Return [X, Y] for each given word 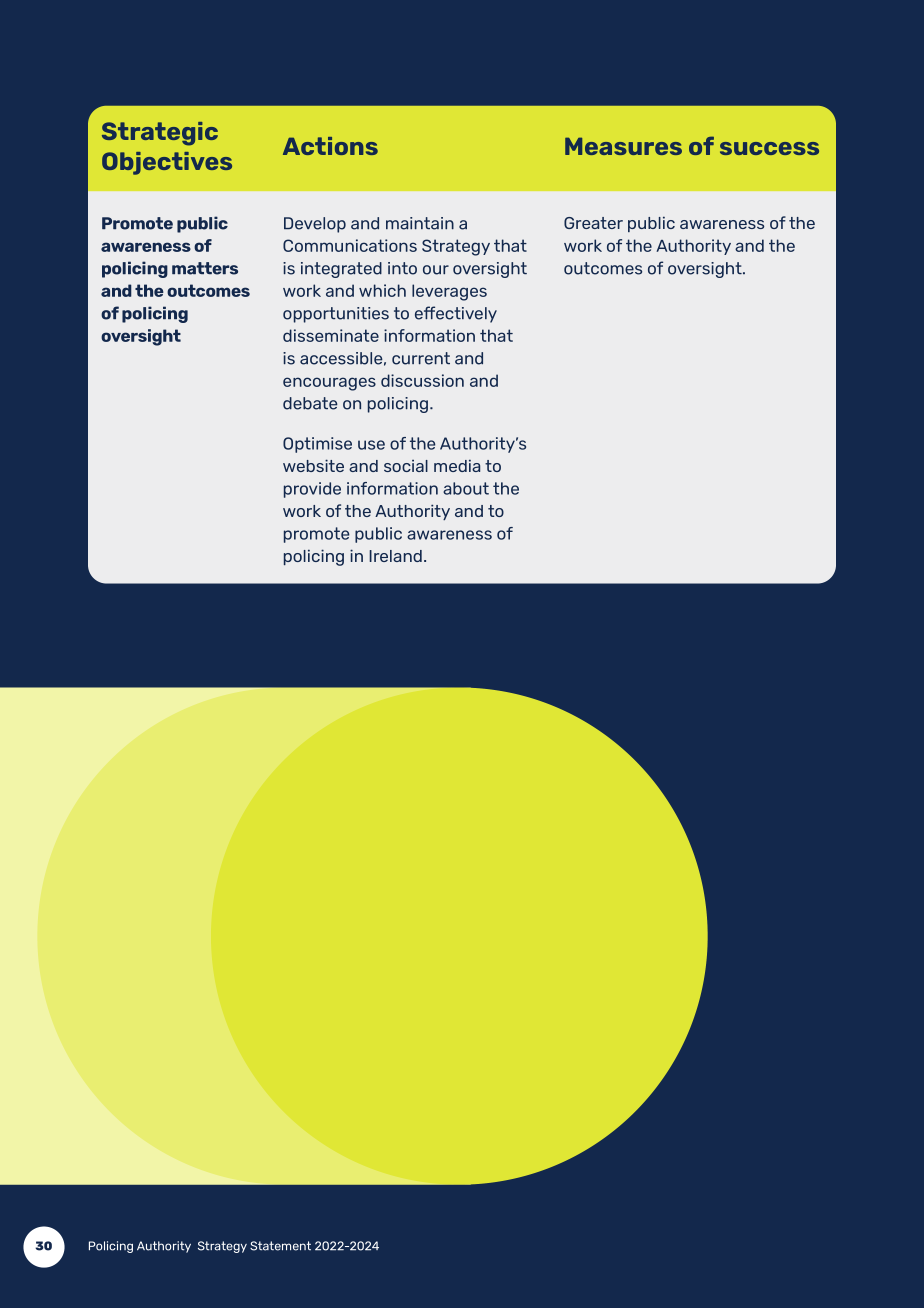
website [313, 465]
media [457, 465]
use [371, 445]
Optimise [317, 445]
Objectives [167, 163]
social [406, 466]
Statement [280, 1246]
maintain [420, 223]
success [769, 148]
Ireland [395, 556]
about [466, 488]
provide [312, 490]
